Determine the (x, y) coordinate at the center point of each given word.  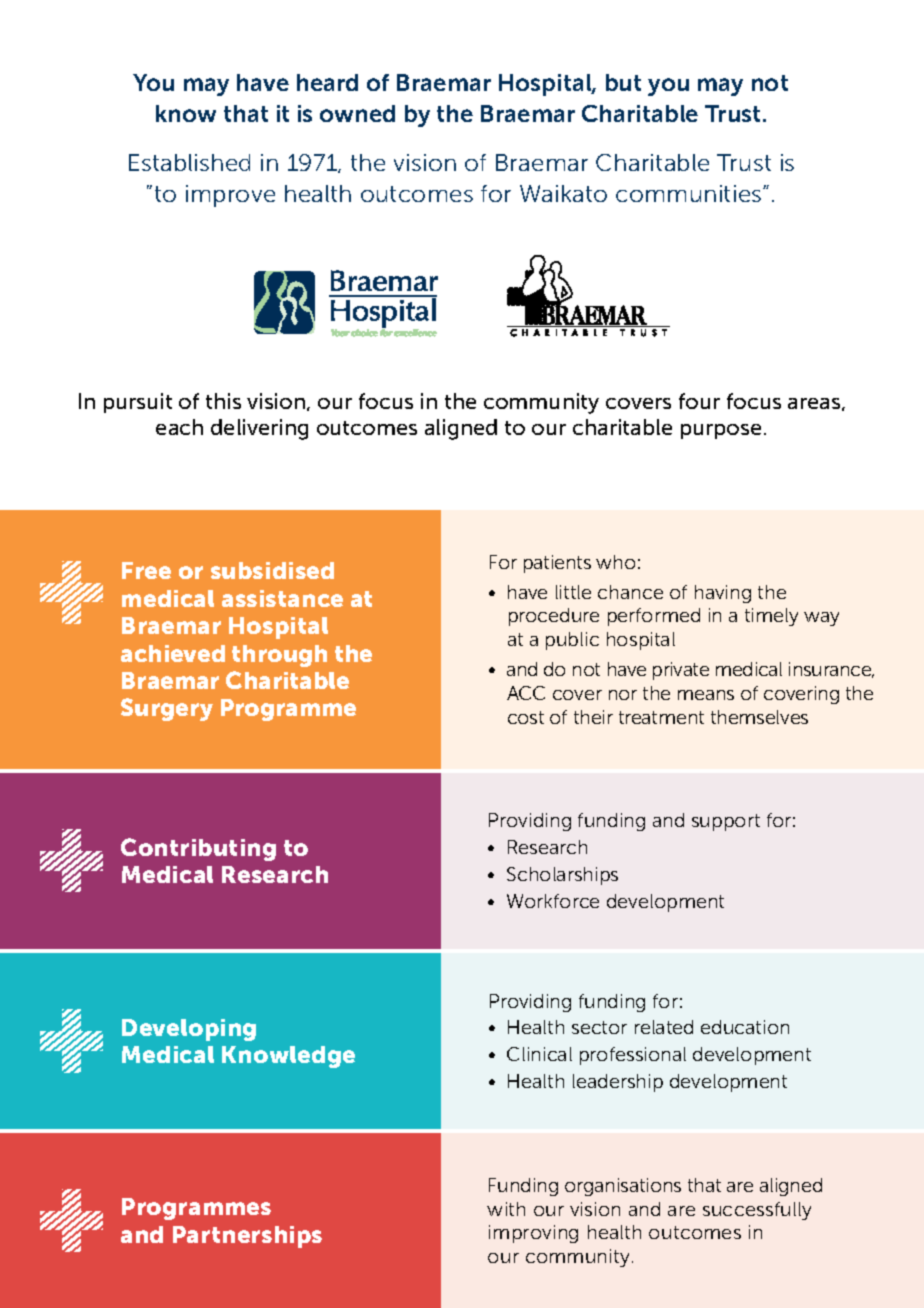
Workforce (553, 901)
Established (189, 162)
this (223, 401)
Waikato (563, 193)
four (699, 401)
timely (771, 617)
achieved (173, 653)
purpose (721, 431)
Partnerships (247, 1237)
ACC (526, 693)
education (745, 1027)
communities (690, 193)
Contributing (198, 849)
